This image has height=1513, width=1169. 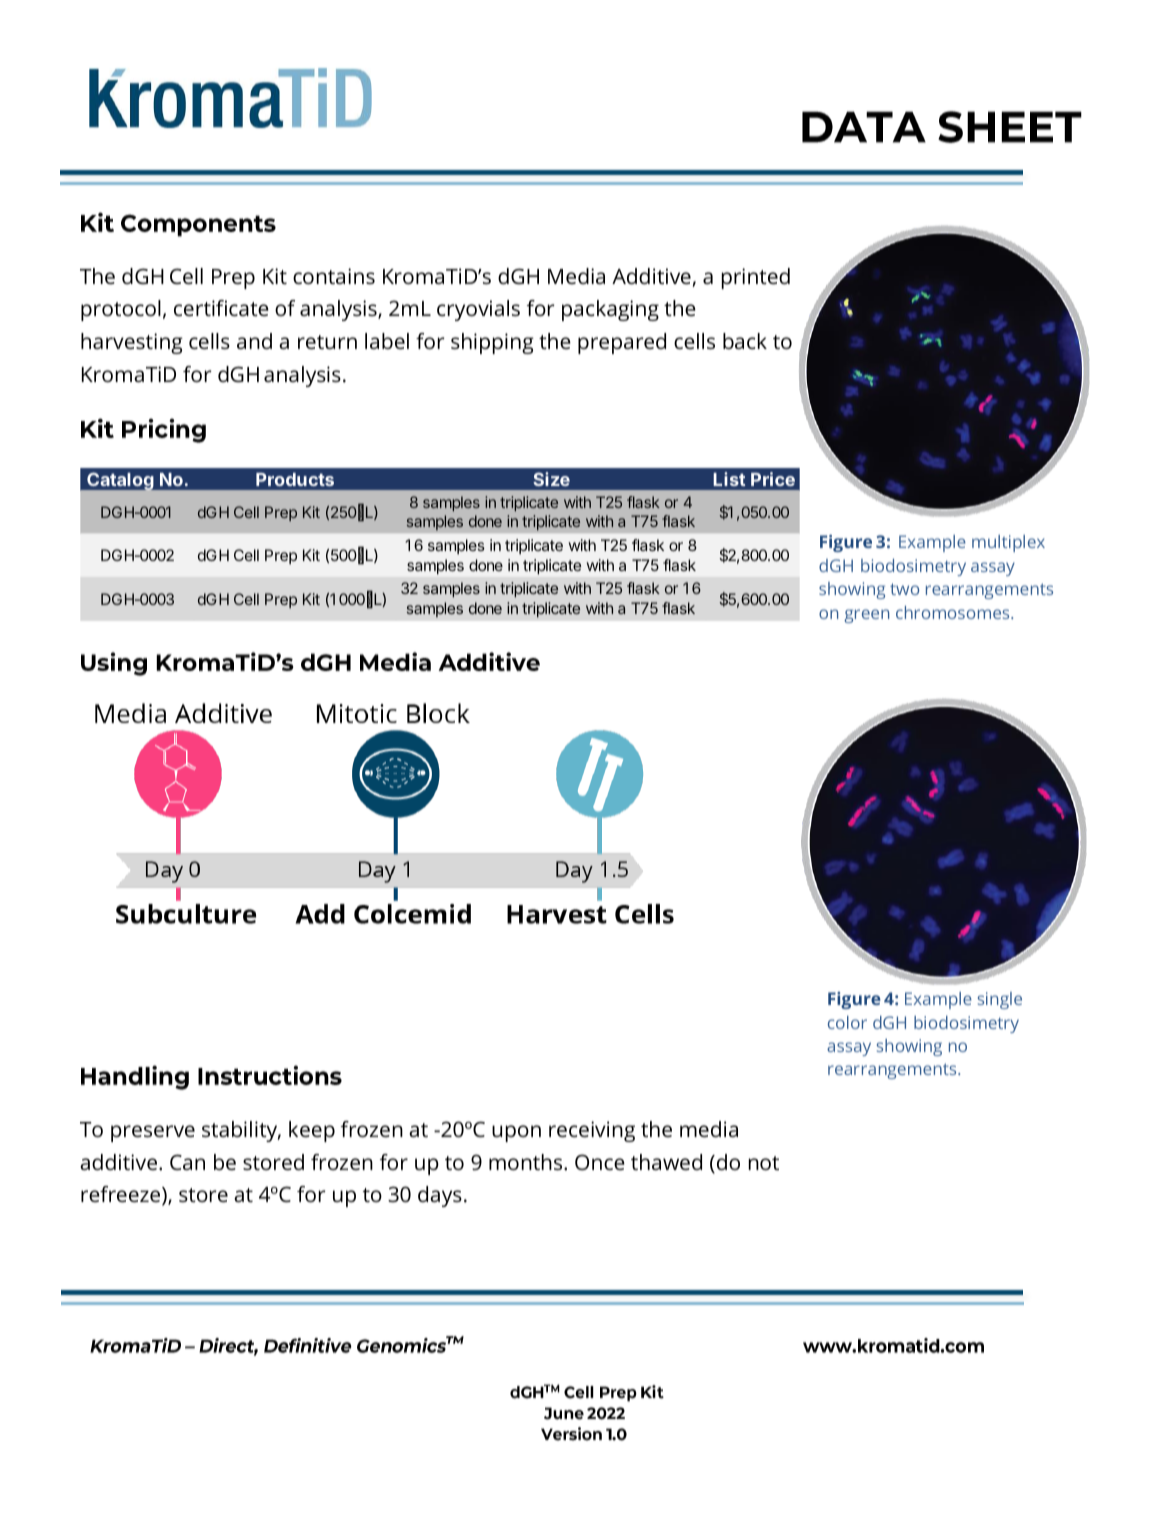 I want to click on printed, so click(x=756, y=278).
